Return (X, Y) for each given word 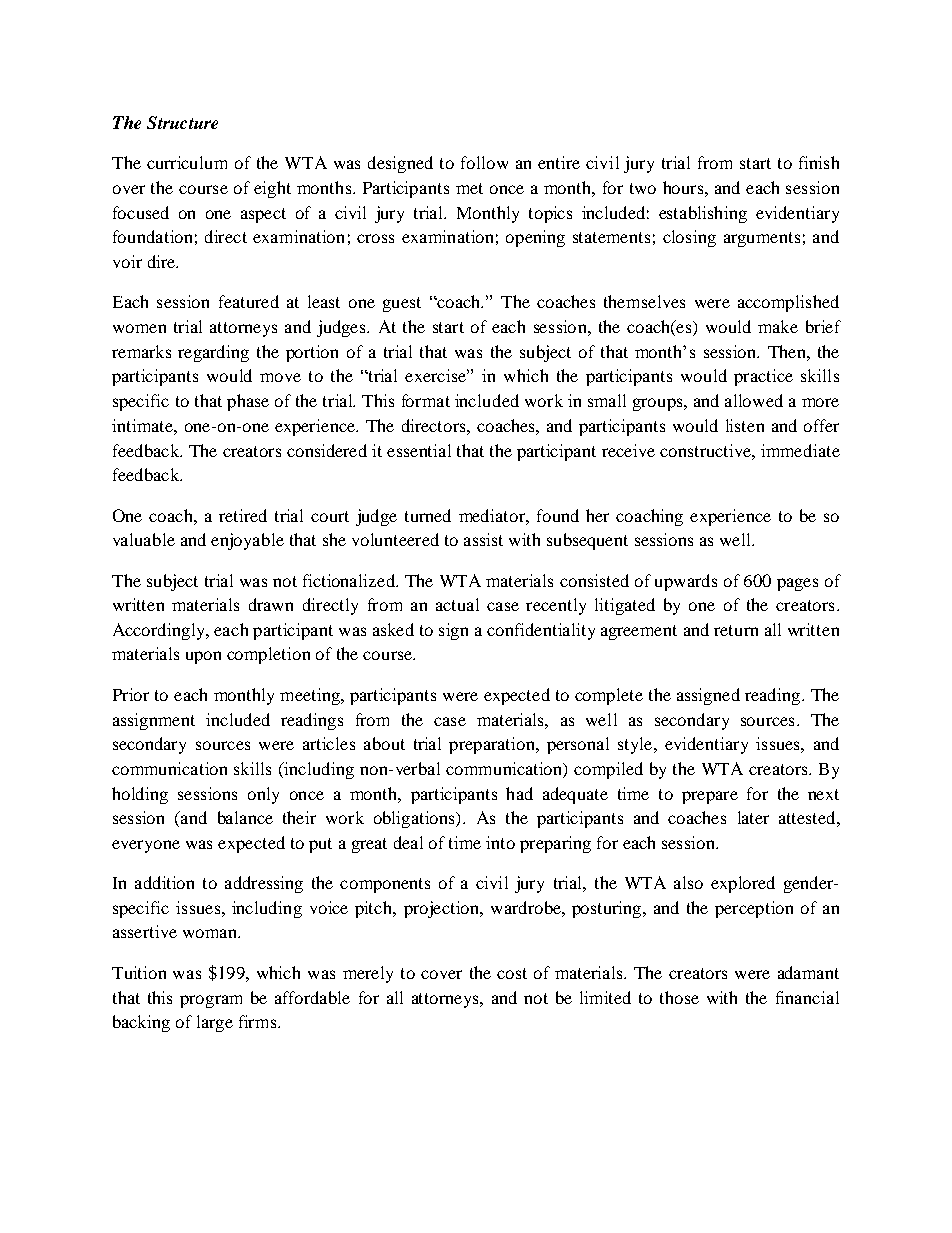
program (211, 1001)
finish (819, 162)
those (679, 997)
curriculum (187, 162)
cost (512, 973)
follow (484, 162)
